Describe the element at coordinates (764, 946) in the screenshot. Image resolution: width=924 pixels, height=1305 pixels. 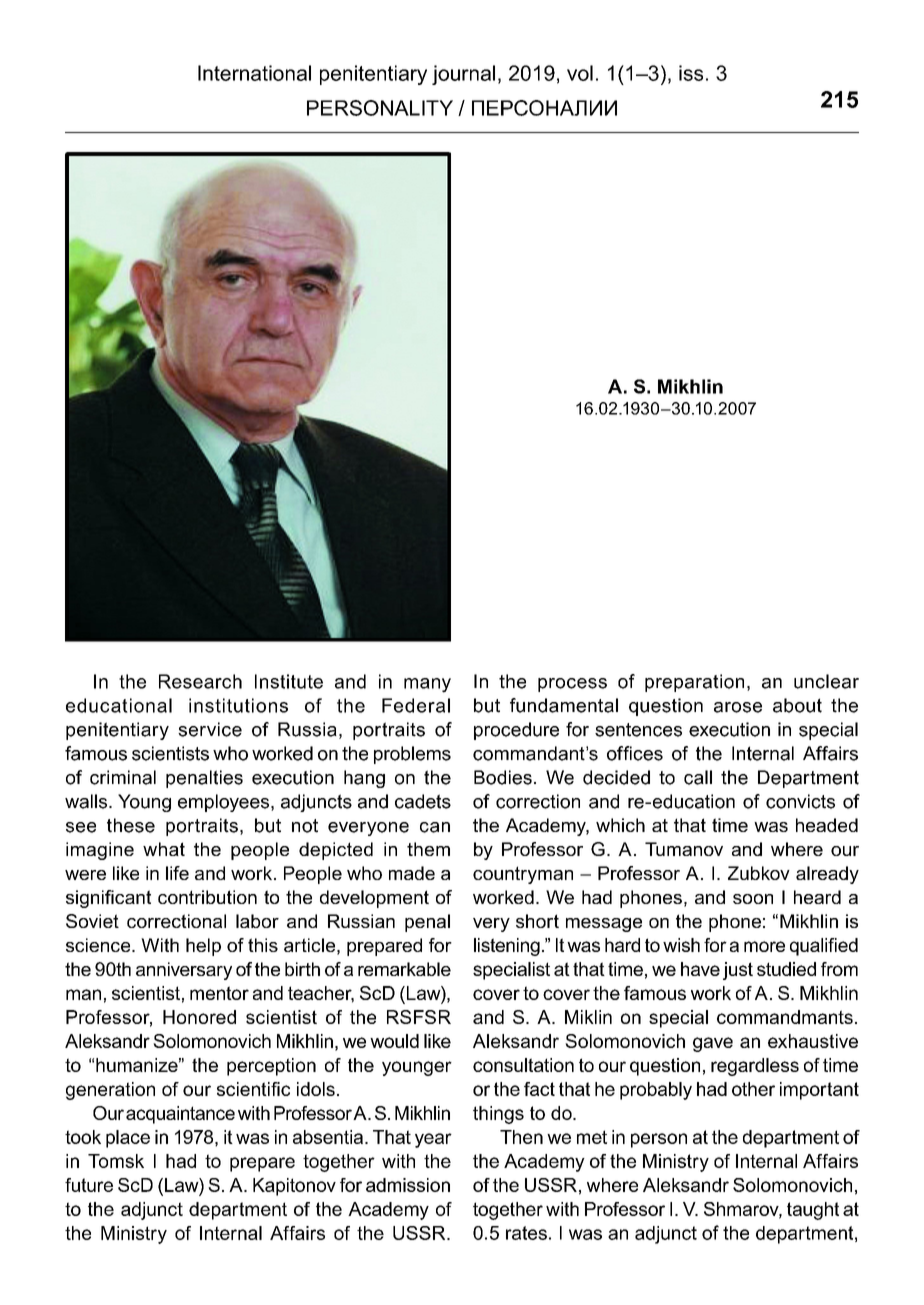
I see `more` at that location.
